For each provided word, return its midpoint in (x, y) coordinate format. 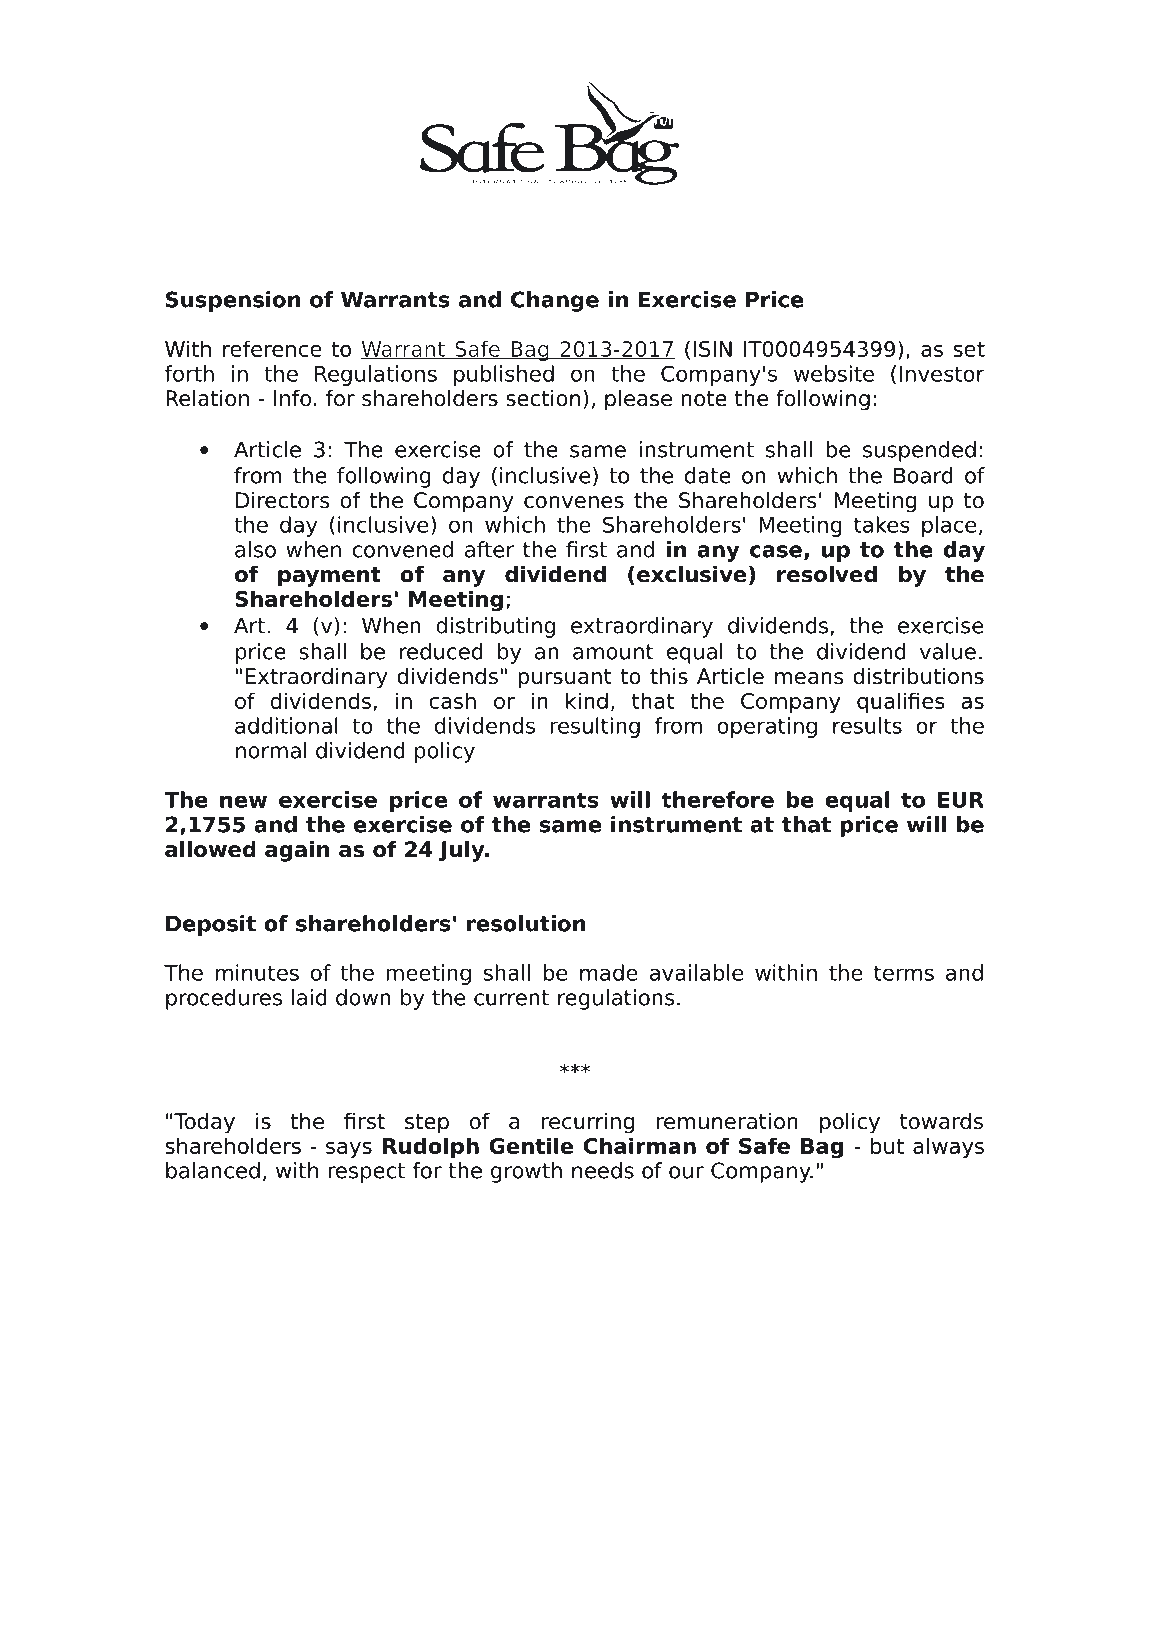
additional (286, 725)
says (349, 1150)
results (867, 725)
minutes (257, 972)
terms (904, 973)
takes (882, 524)
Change (555, 301)
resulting (595, 727)
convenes (574, 502)
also (255, 549)
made (609, 972)
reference (272, 348)
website (834, 373)
